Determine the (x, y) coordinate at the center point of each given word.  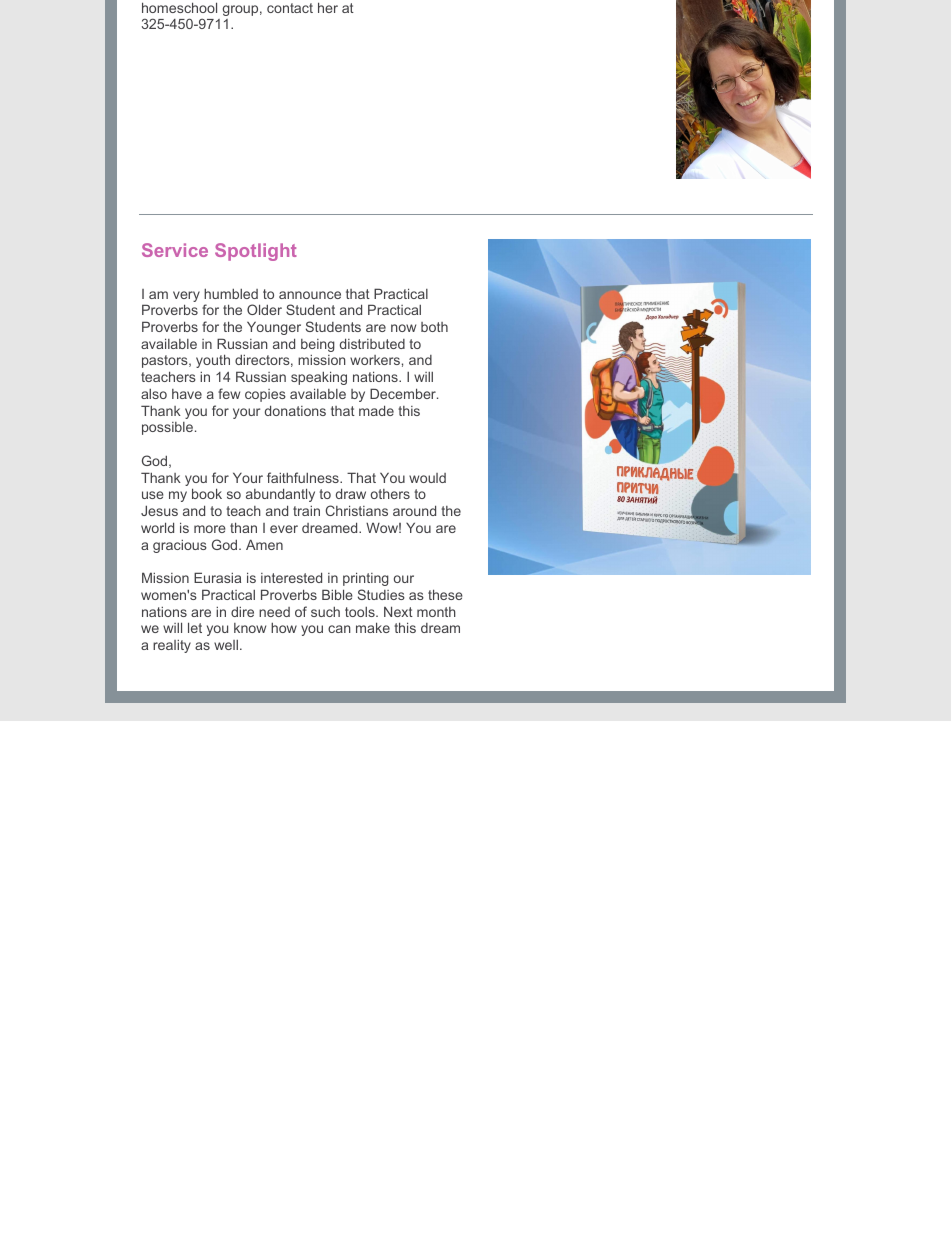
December (404, 393)
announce (310, 295)
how (284, 627)
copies (265, 395)
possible (167, 428)
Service (175, 250)
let (195, 627)
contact (290, 8)
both (434, 327)
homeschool (179, 7)
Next (398, 611)
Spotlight (256, 252)
